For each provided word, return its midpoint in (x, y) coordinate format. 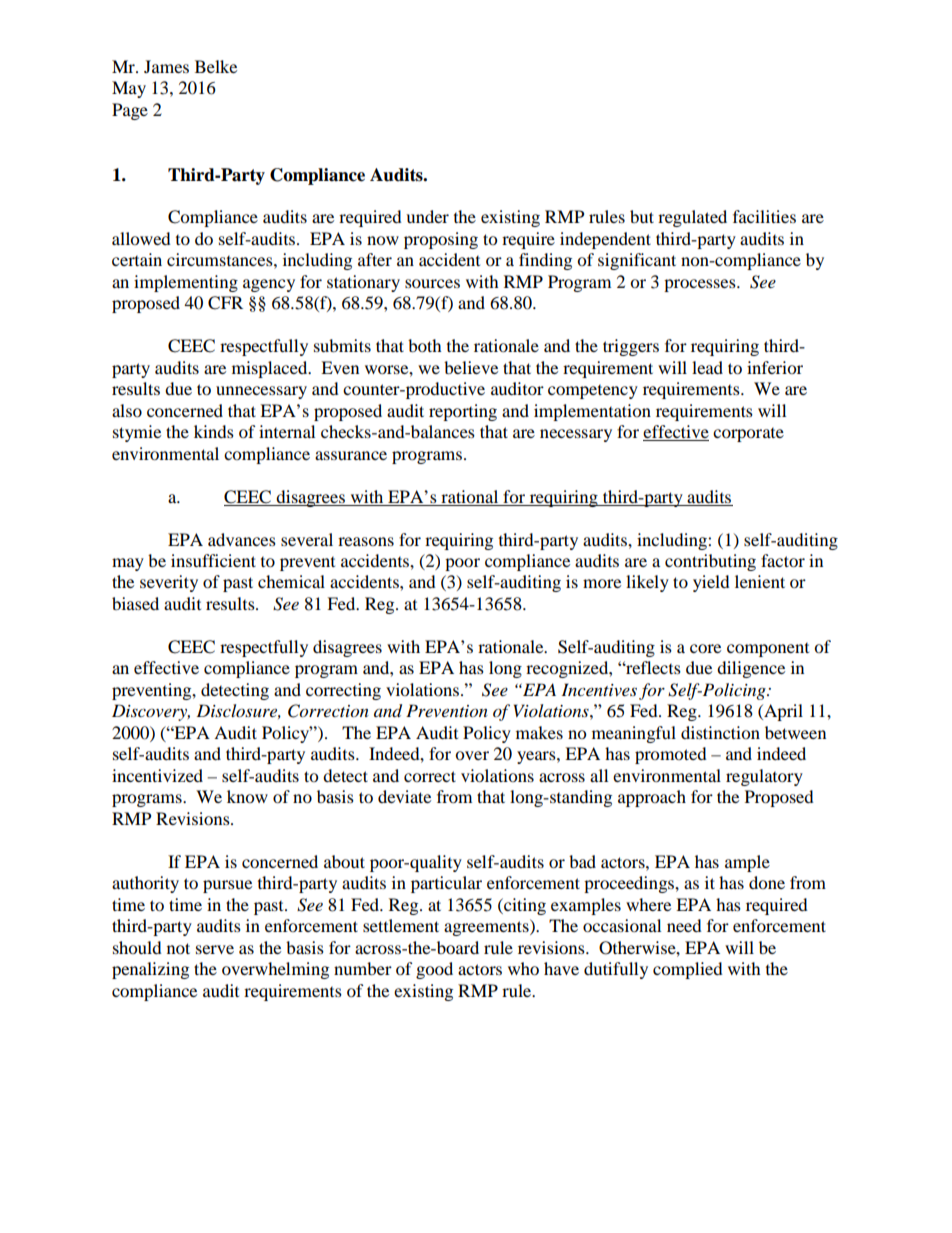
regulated (692, 218)
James (166, 66)
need (684, 925)
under (427, 216)
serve (215, 949)
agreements (487, 927)
